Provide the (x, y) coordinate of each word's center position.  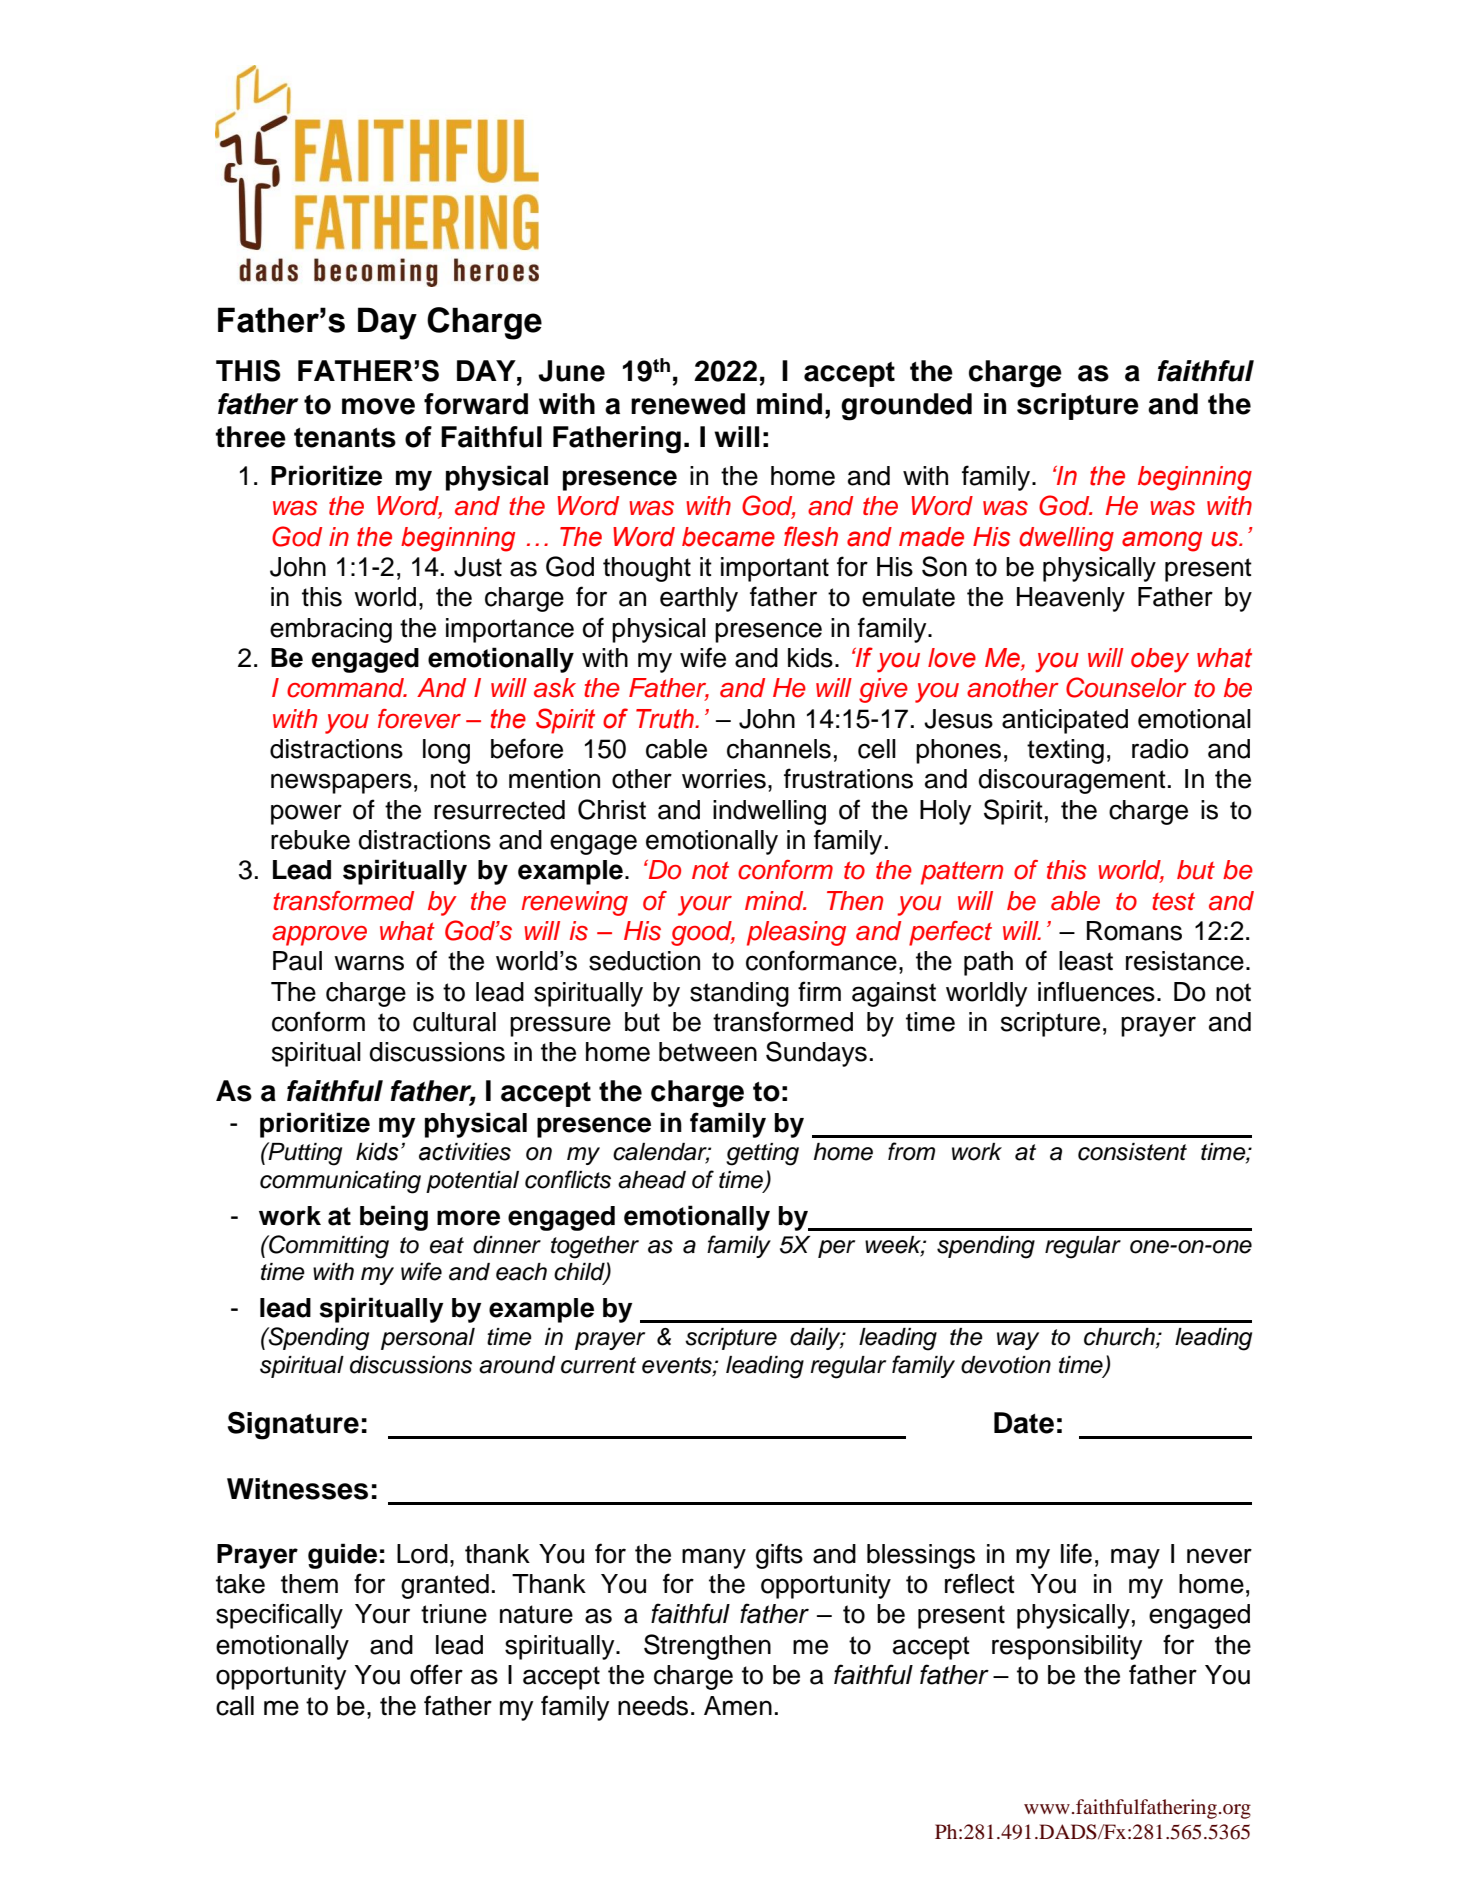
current (598, 1365)
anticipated (1065, 721)
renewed (688, 404)
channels (779, 749)
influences (1096, 991)
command (347, 688)
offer (436, 1674)
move (378, 406)
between (708, 1052)
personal (428, 1339)
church (1120, 1338)
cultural (454, 1022)
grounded (906, 407)
